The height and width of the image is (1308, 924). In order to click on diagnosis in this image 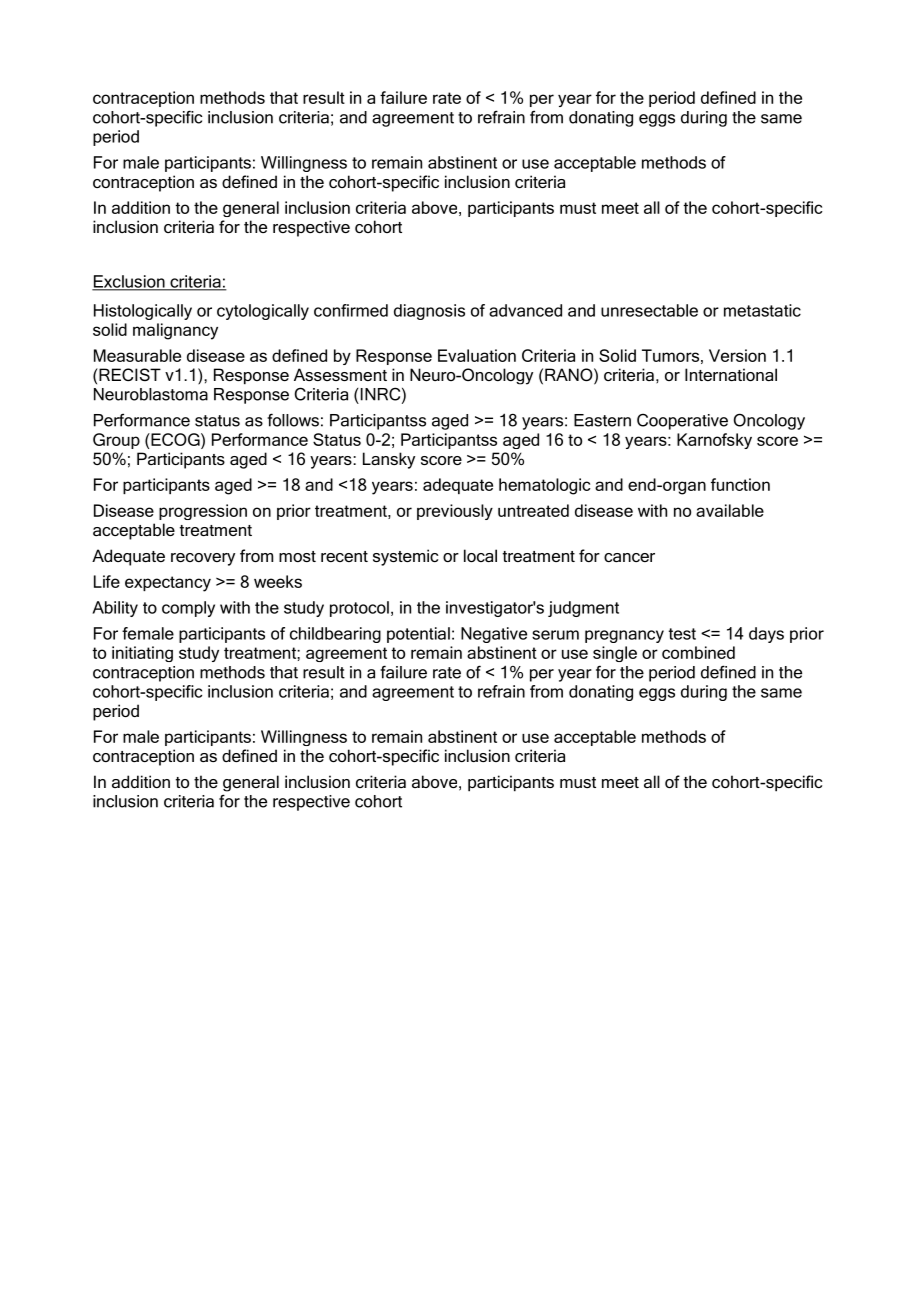, I will do `click(429, 312)`.
